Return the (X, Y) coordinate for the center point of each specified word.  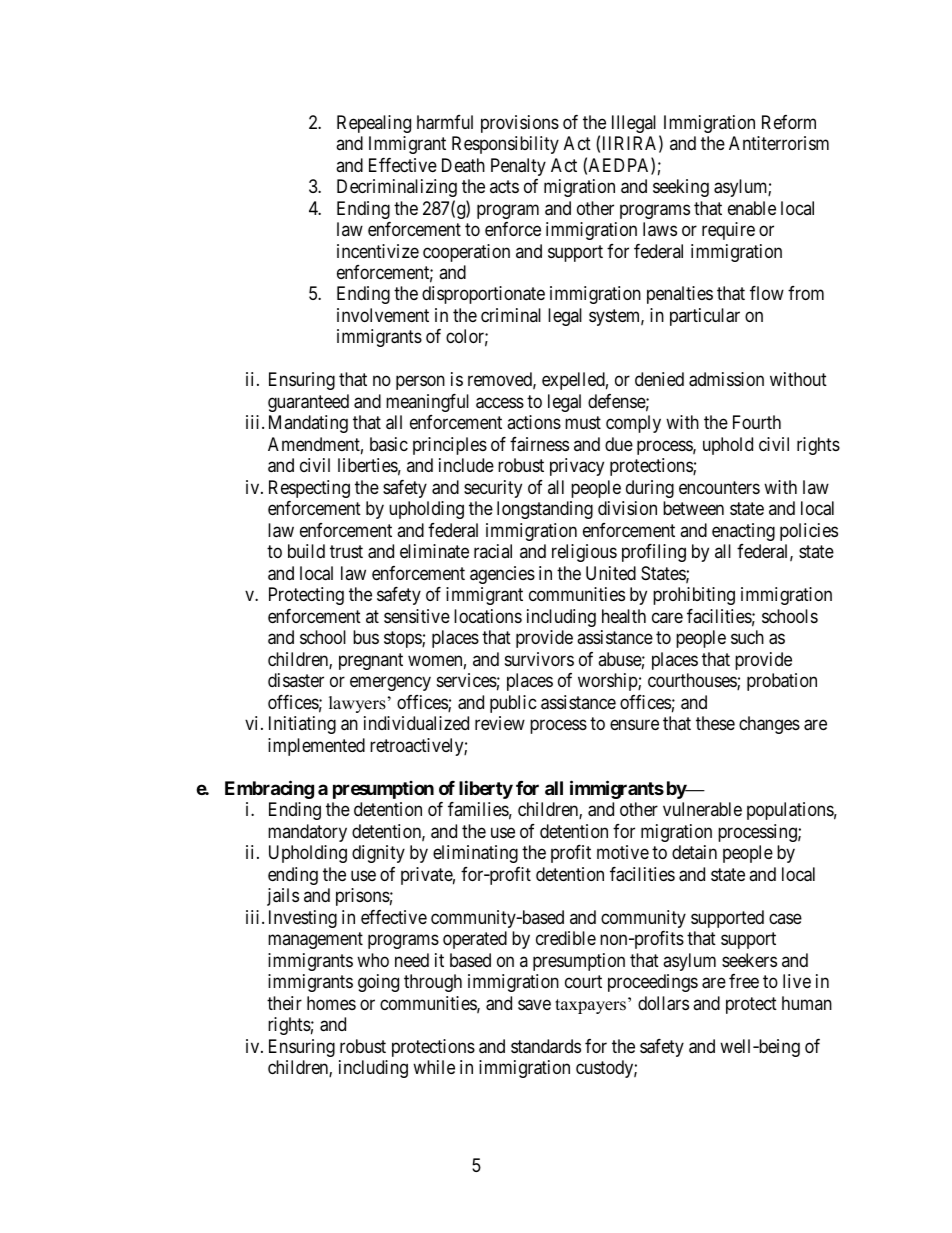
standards (546, 1046)
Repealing (374, 124)
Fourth (757, 422)
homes (331, 1003)
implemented (316, 747)
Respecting (309, 489)
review (500, 723)
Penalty (518, 167)
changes (769, 725)
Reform (789, 122)
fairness (539, 444)
